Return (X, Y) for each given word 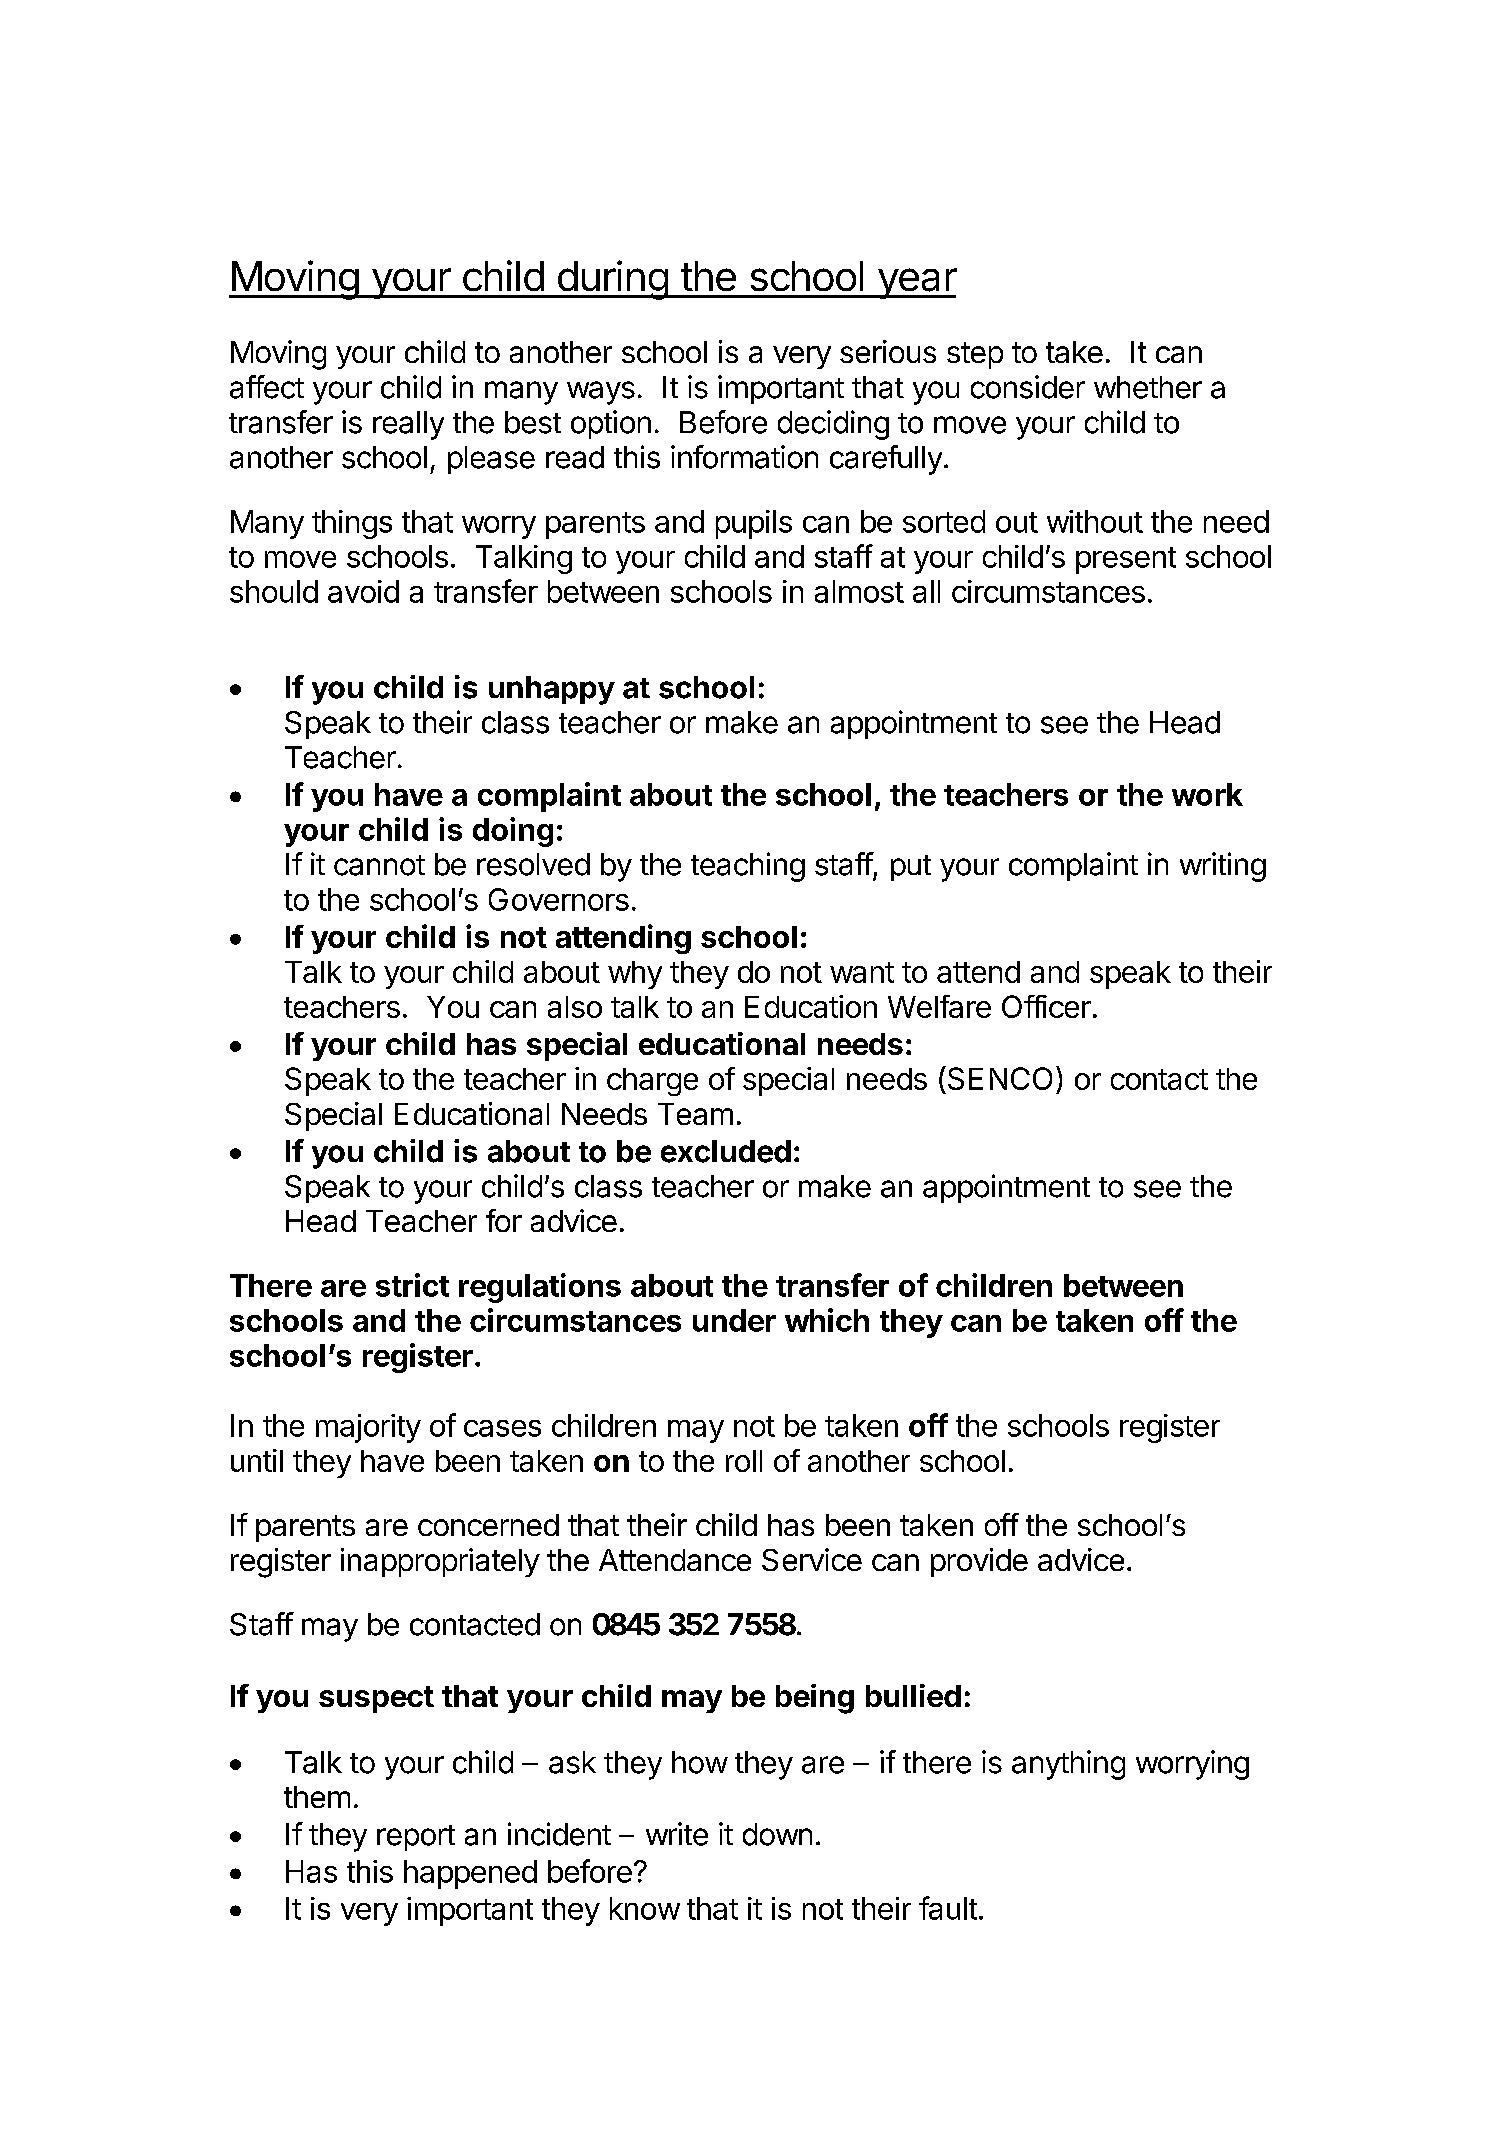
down (777, 1834)
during (612, 280)
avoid (363, 591)
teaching (748, 867)
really (408, 425)
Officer (1046, 1006)
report (416, 1838)
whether (1148, 387)
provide (979, 1562)
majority (368, 1428)
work (1207, 794)
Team (695, 1114)
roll (744, 1461)
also (575, 1007)
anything (1068, 1765)
